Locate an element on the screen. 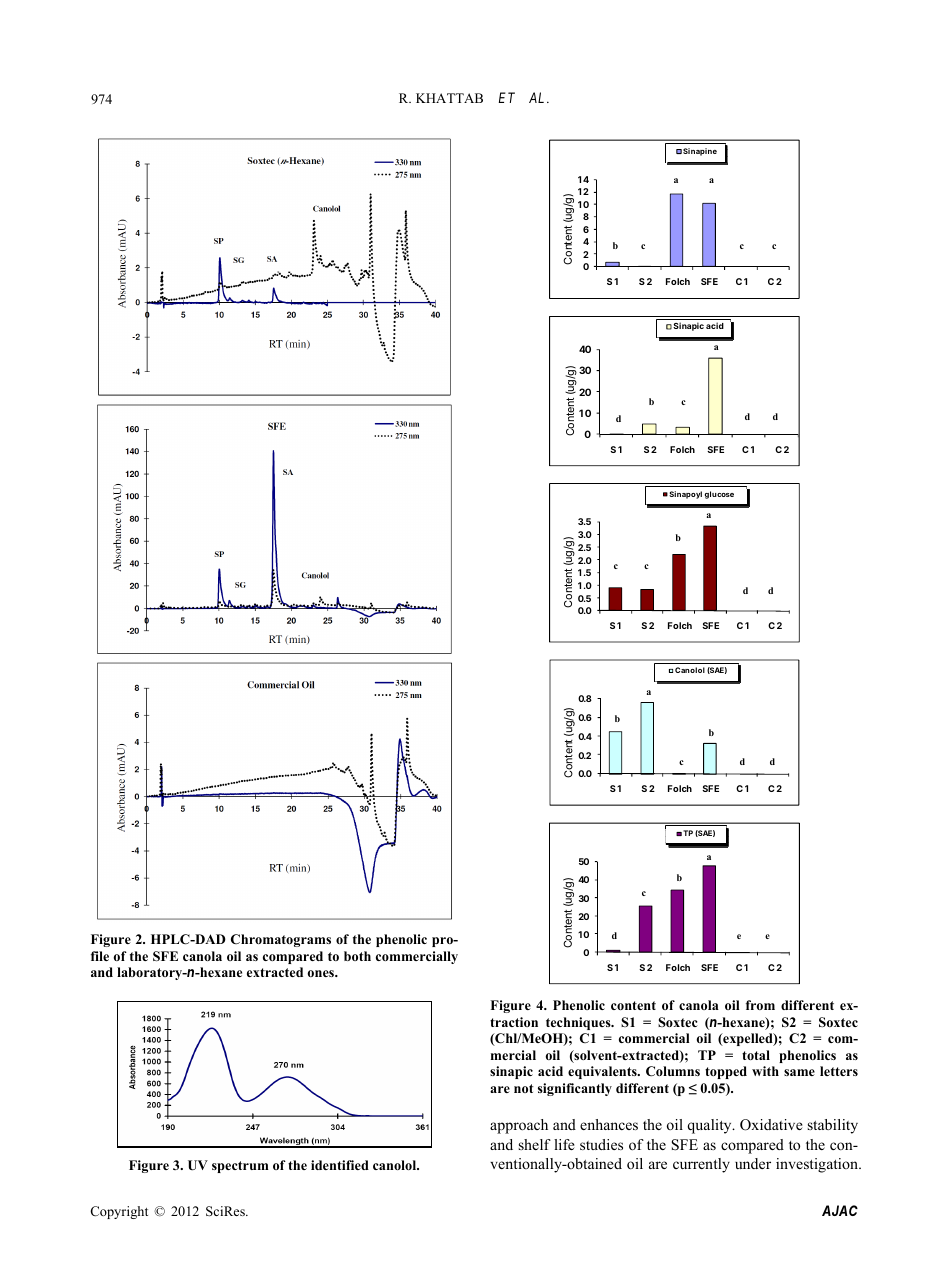 The height and width of the screenshot is (1288, 948). glucose is located at coordinates (719, 495).
